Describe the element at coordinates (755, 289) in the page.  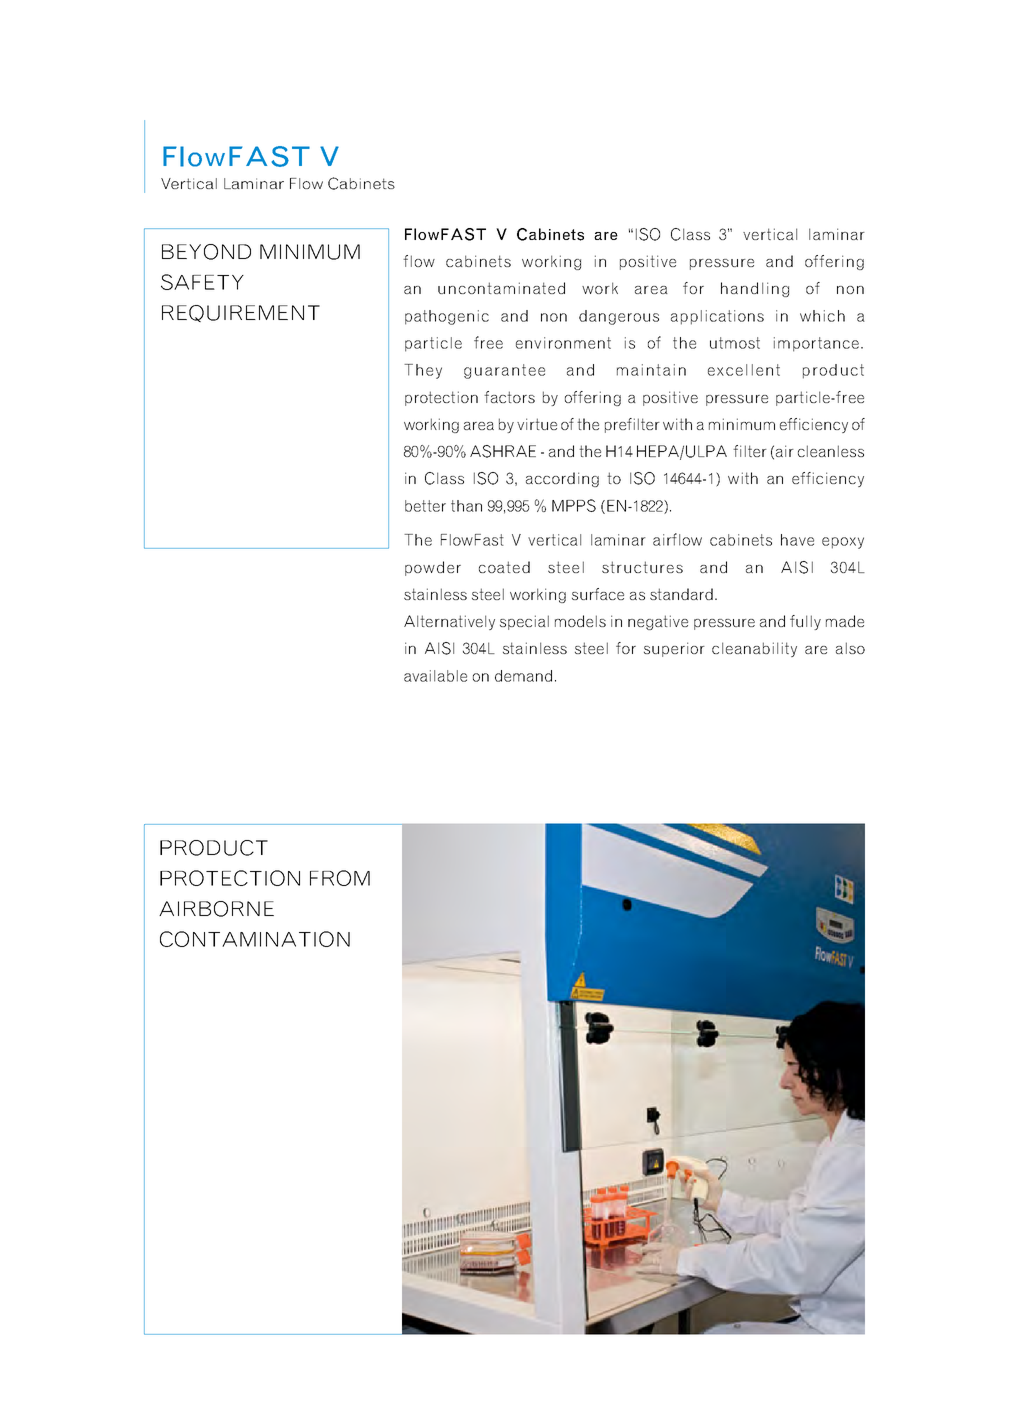
I see `handling` at that location.
